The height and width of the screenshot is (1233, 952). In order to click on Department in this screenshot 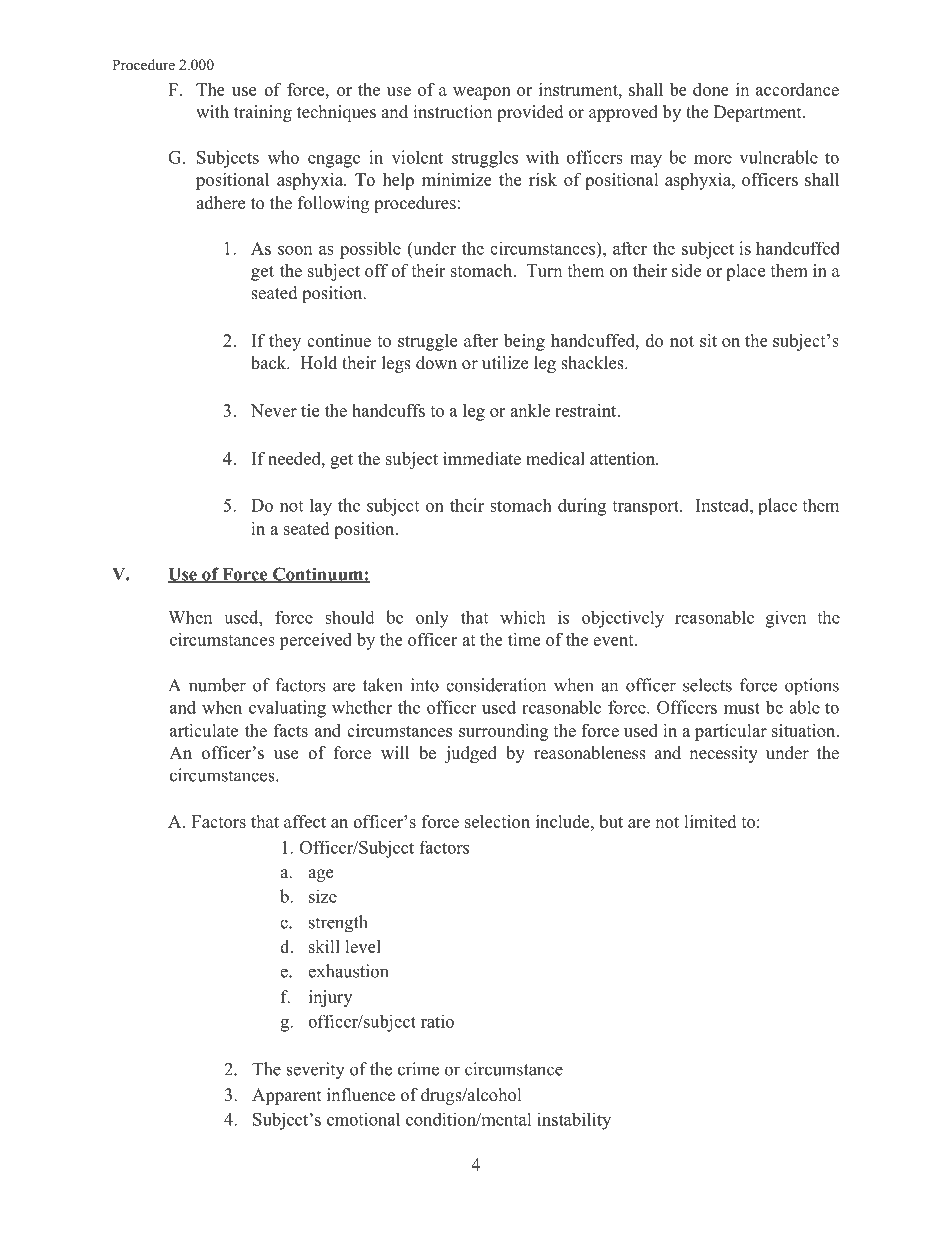, I will do `click(759, 113)`.
